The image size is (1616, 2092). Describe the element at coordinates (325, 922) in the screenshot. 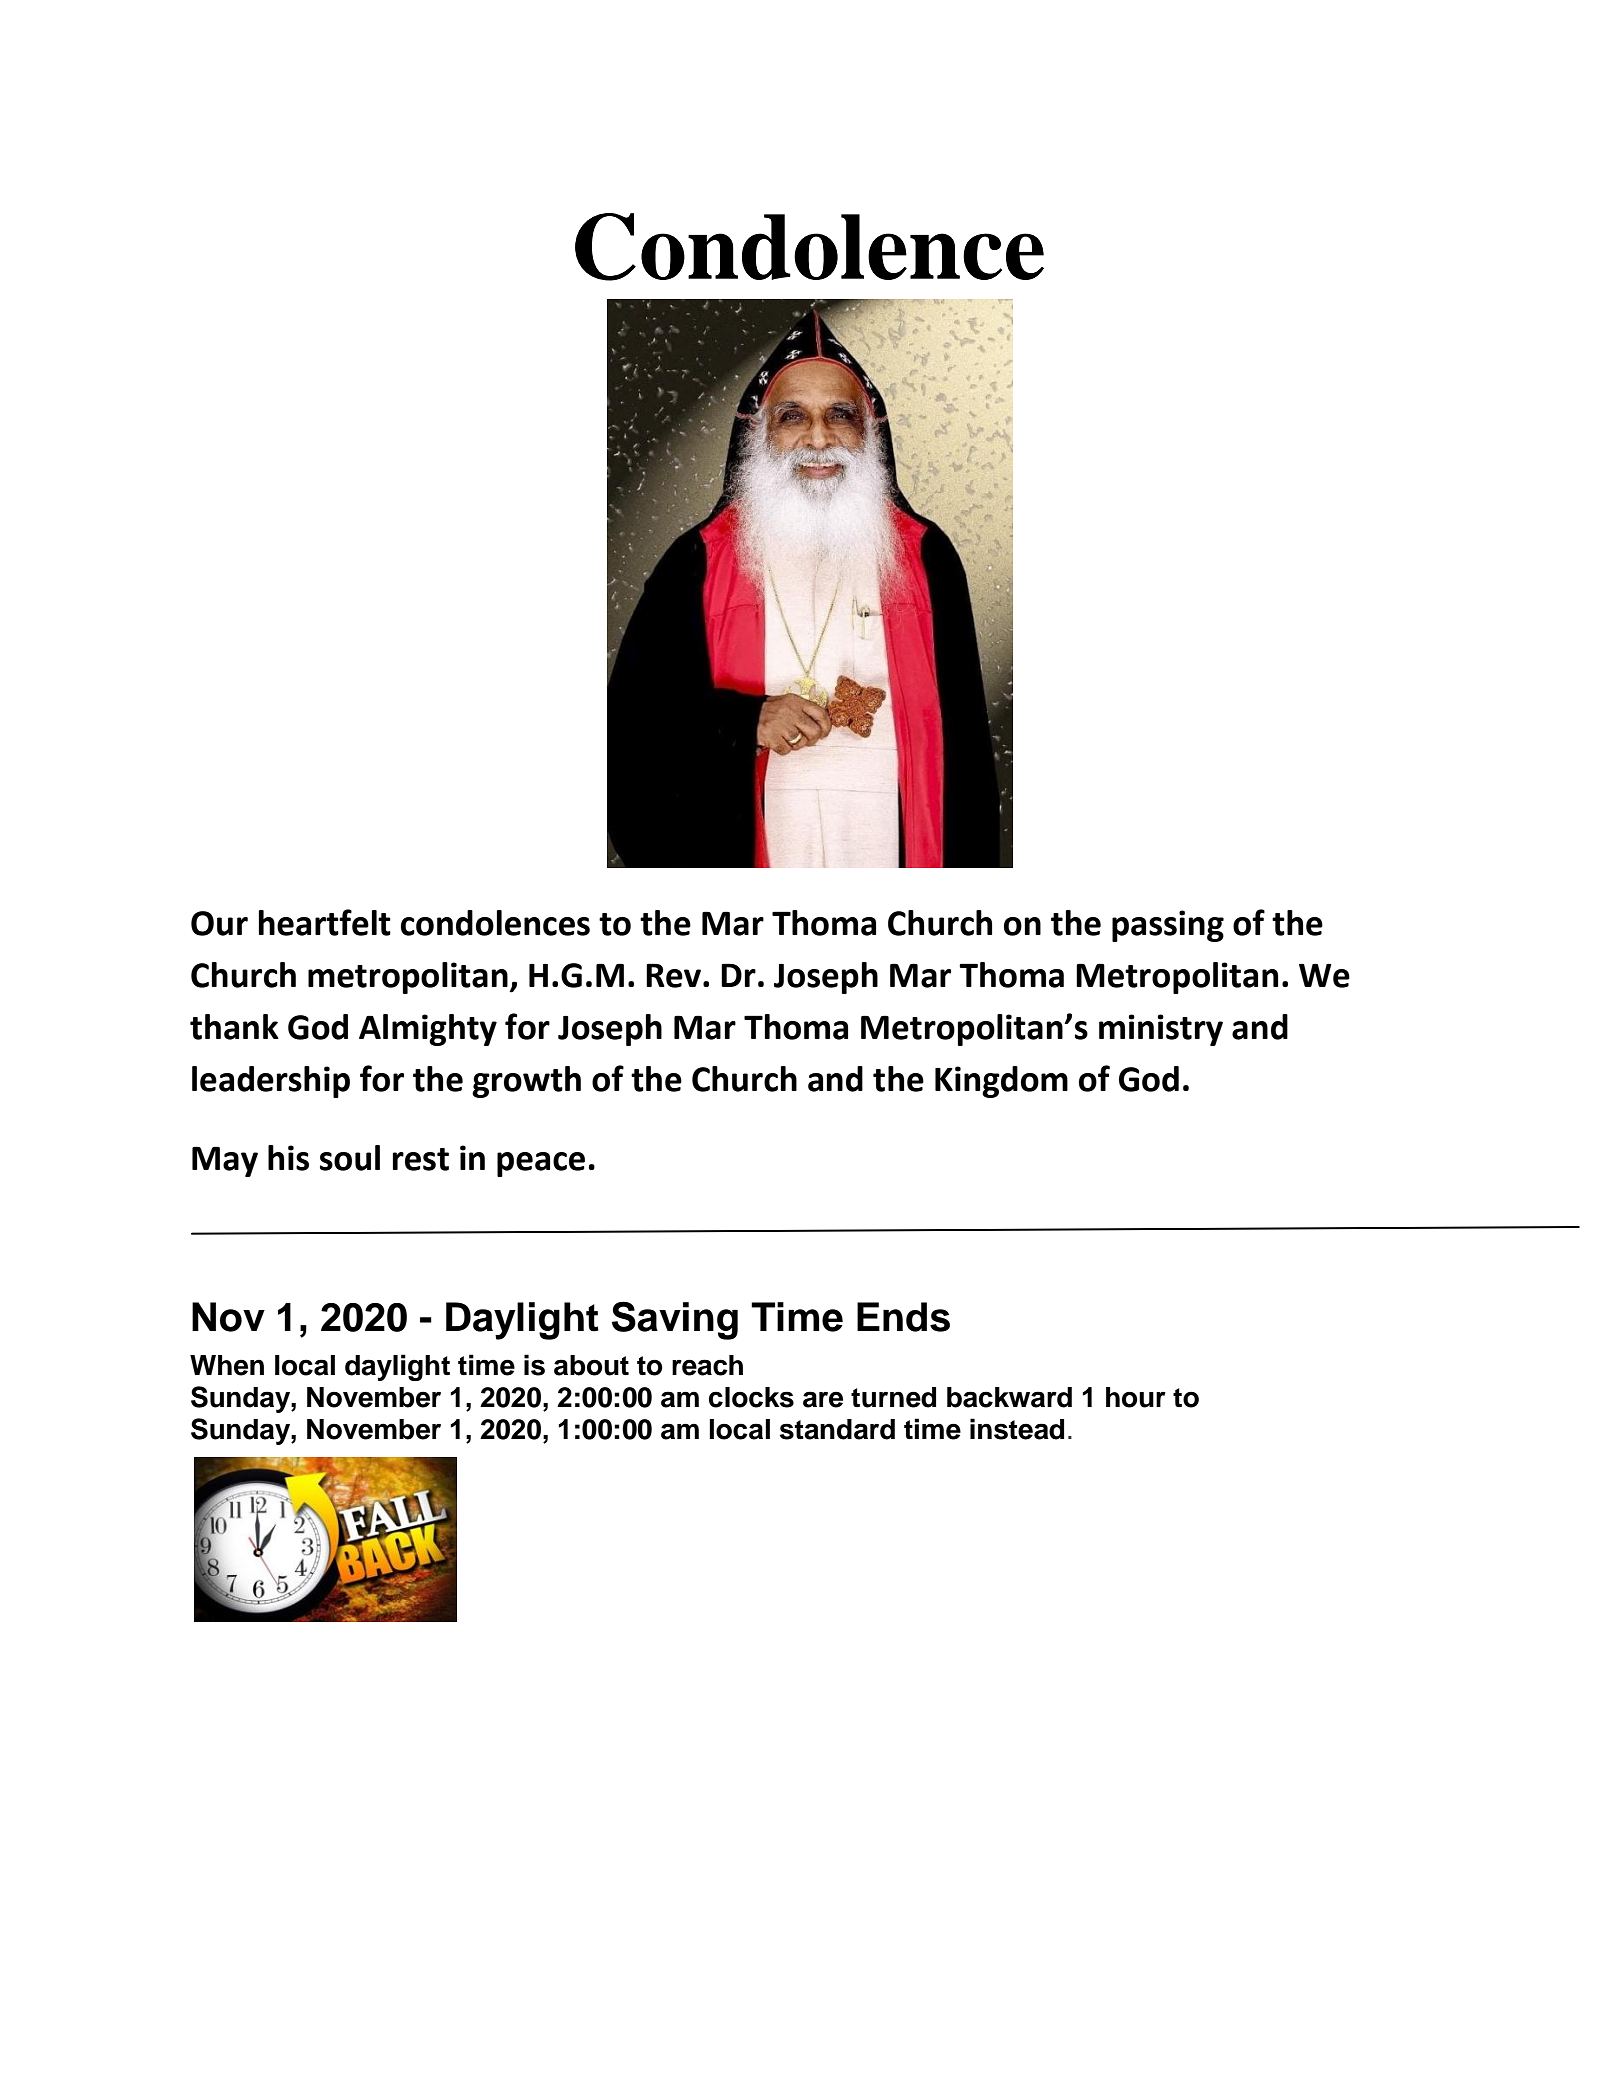

I see `heartfelt` at that location.
